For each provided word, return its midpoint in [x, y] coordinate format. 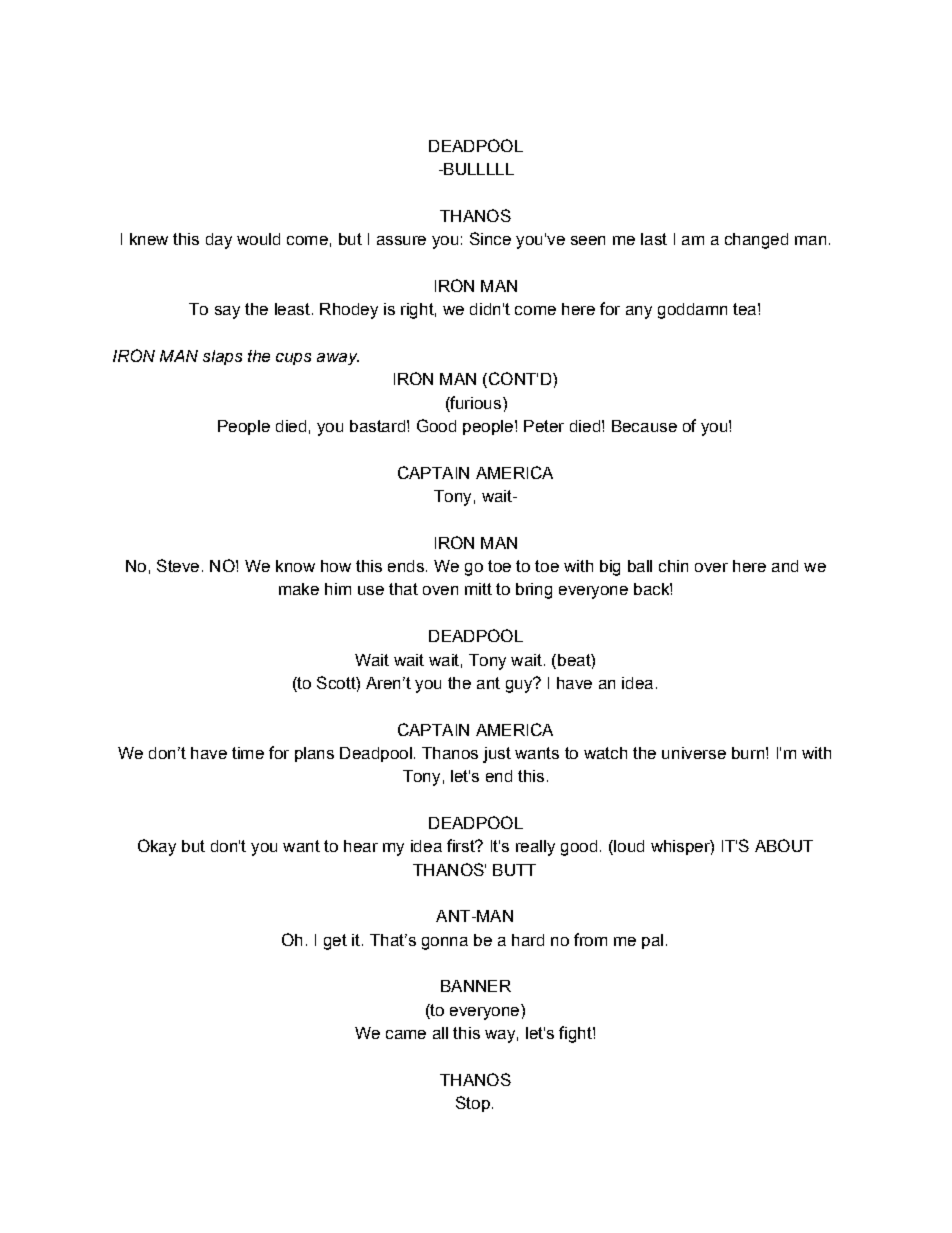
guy [520, 685]
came [406, 1034]
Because [644, 426]
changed [756, 241]
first [462, 845]
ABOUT [784, 845]
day [219, 241]
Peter [544, 426]
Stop [473, 1104]
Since [490, 238]
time [248, 753]
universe [694, 753]
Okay [157, 847]
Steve [178, 565]
